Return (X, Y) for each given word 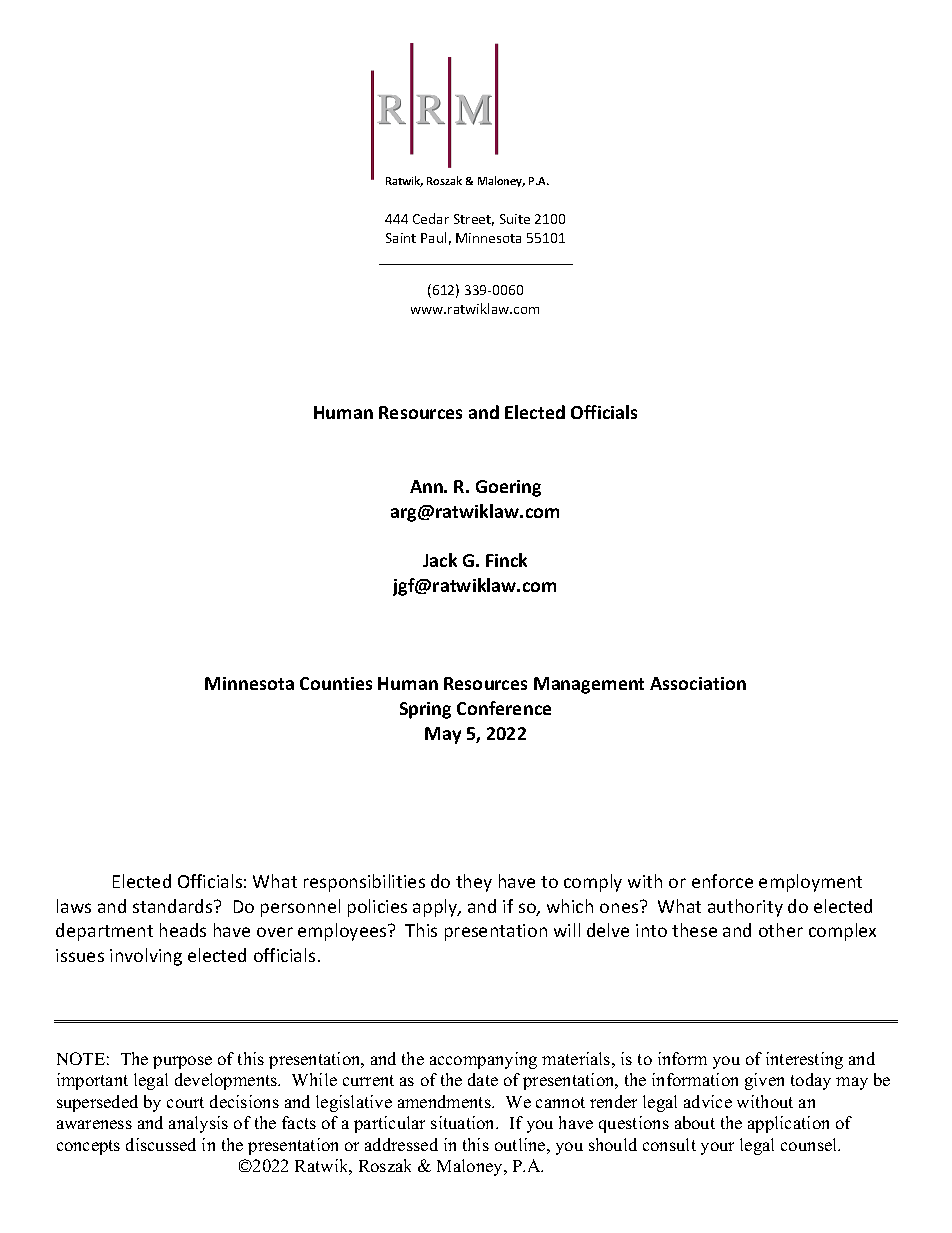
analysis (198, 1124)
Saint (401, 238)
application (788, 1124)
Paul (433, 237)
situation (464, 1122)
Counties (336, 683)
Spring (425, 710)
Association (698, 683)
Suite (515, 219)
